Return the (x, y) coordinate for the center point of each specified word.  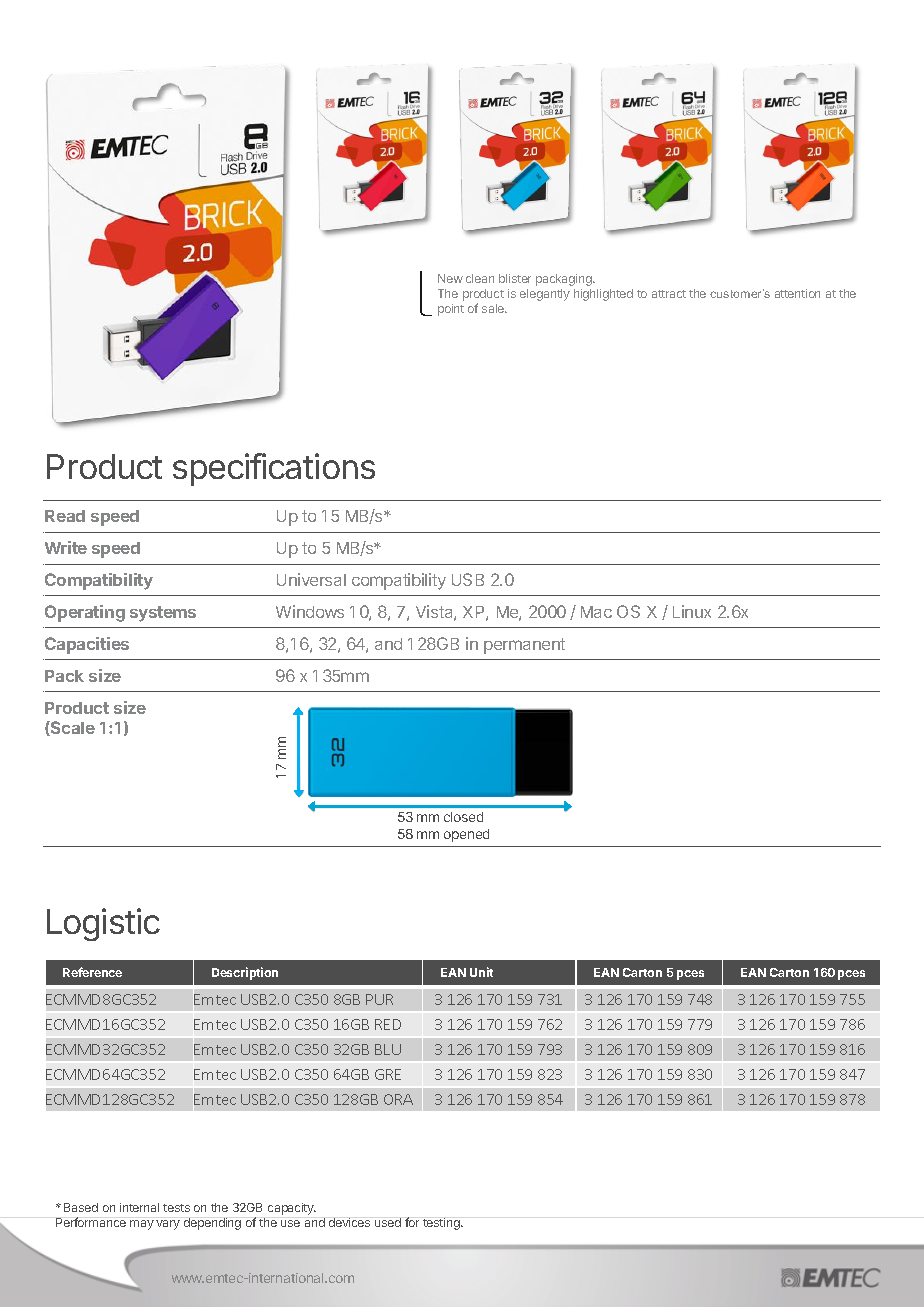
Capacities (87, 645)
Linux (692, 611)
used (388, 1222)
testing (442, 1224)
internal (139, 1207)
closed (463, 817)
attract (669, 294)
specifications (274, 469)
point (451, 310)
